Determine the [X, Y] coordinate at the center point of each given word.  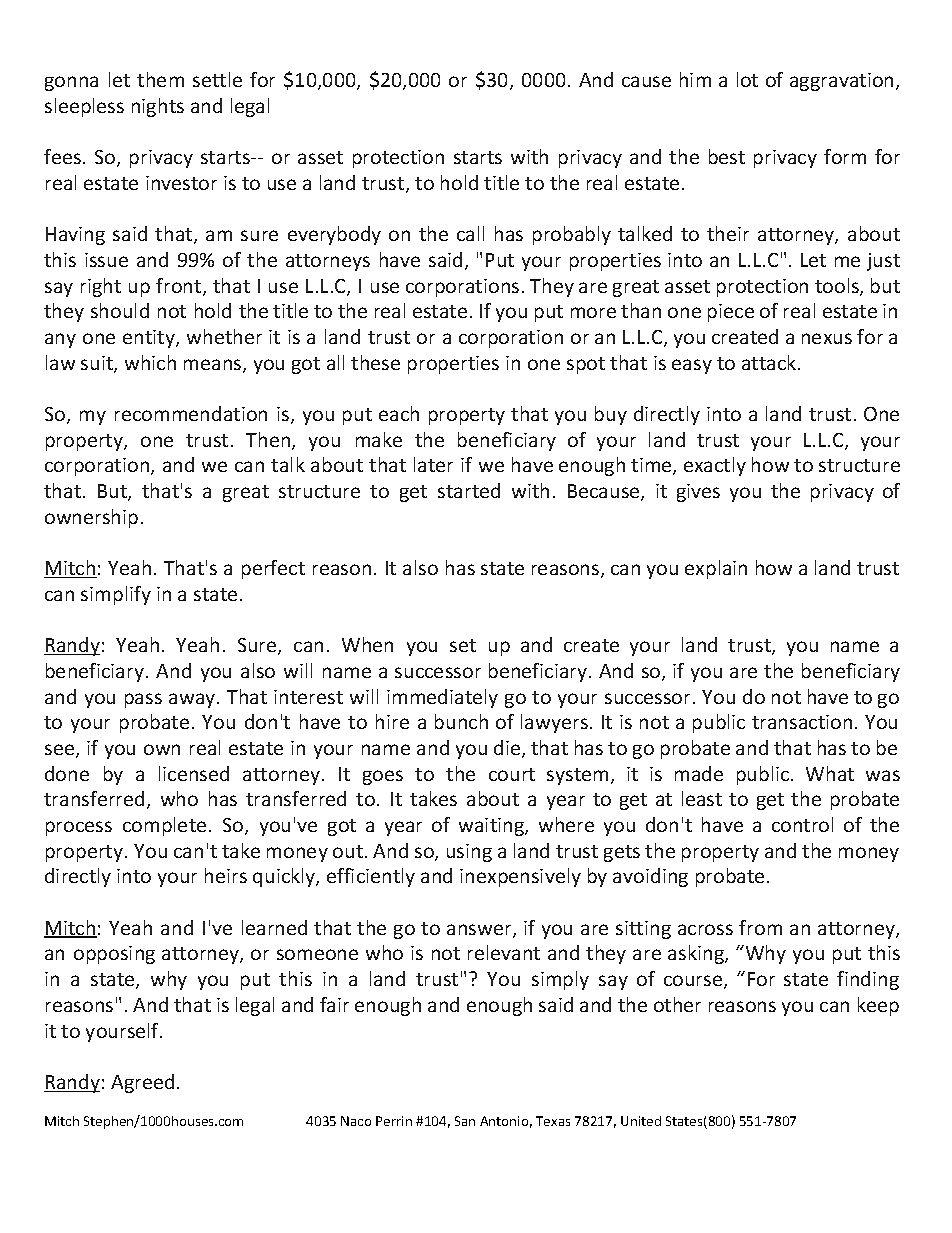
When [367, 644]
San [465, 1121]
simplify [116, 595]
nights [158, 107]
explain [716, 569]
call [470, 233]
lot [747, 79]
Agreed [142, 1083]
